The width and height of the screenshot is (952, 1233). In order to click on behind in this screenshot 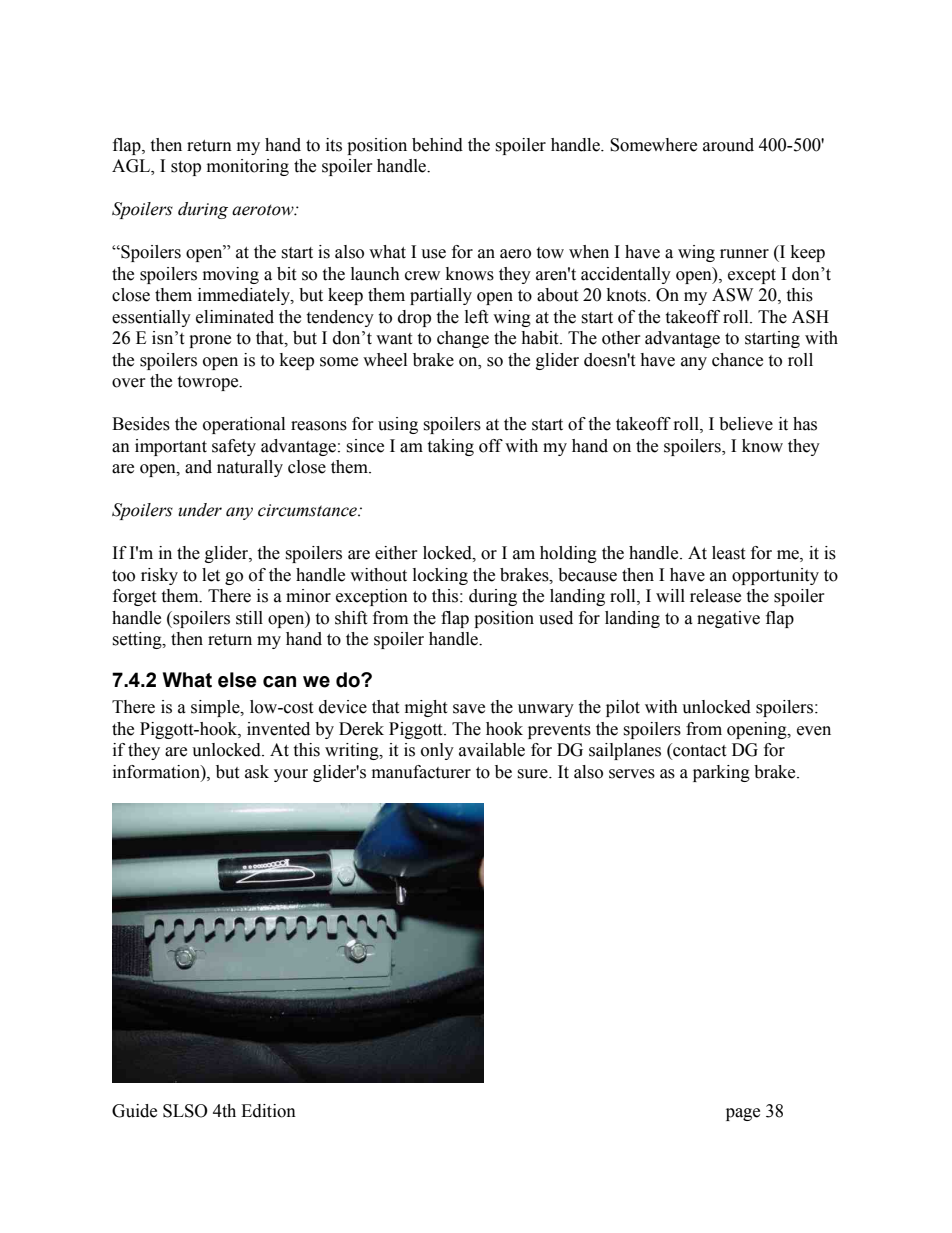, I will do `click(437, 145)`.
